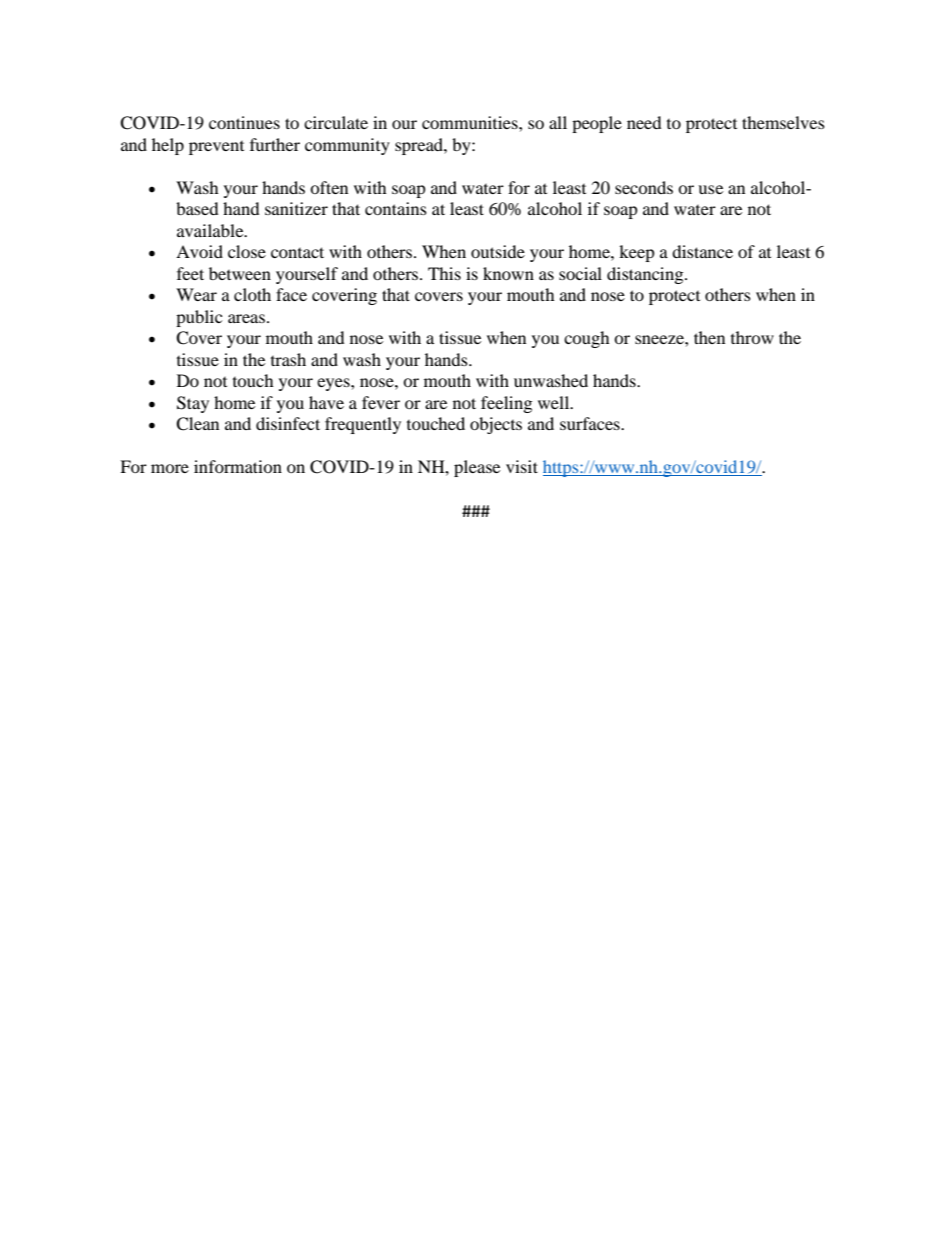  What do you see at coordinates (646, 275) in the image?
I see `distancing` at bounding box center [646, 275].
